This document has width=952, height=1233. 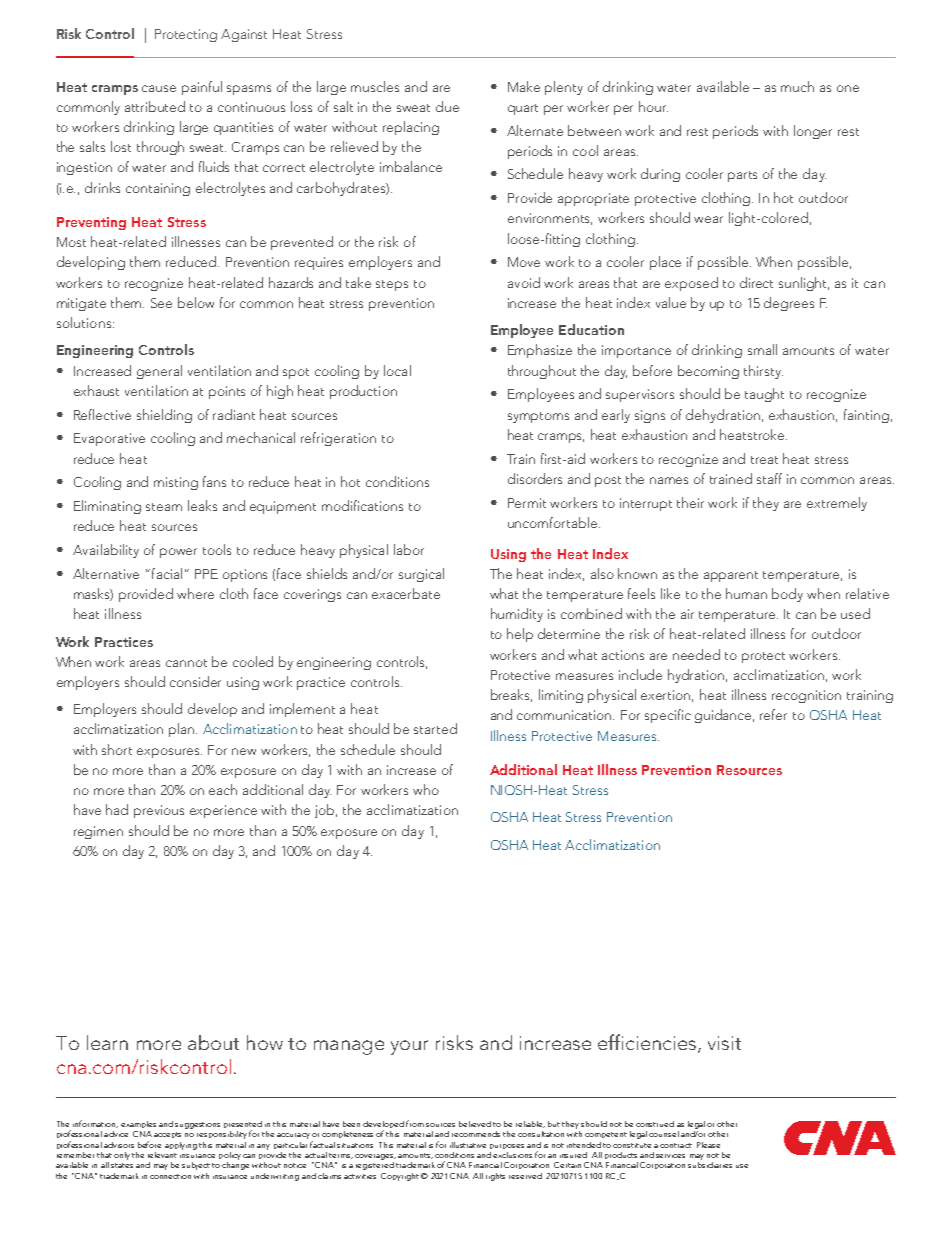 What do you see at coordinates (159, 88) in the document?
I see `cause` at bounding box center [159, 88].
